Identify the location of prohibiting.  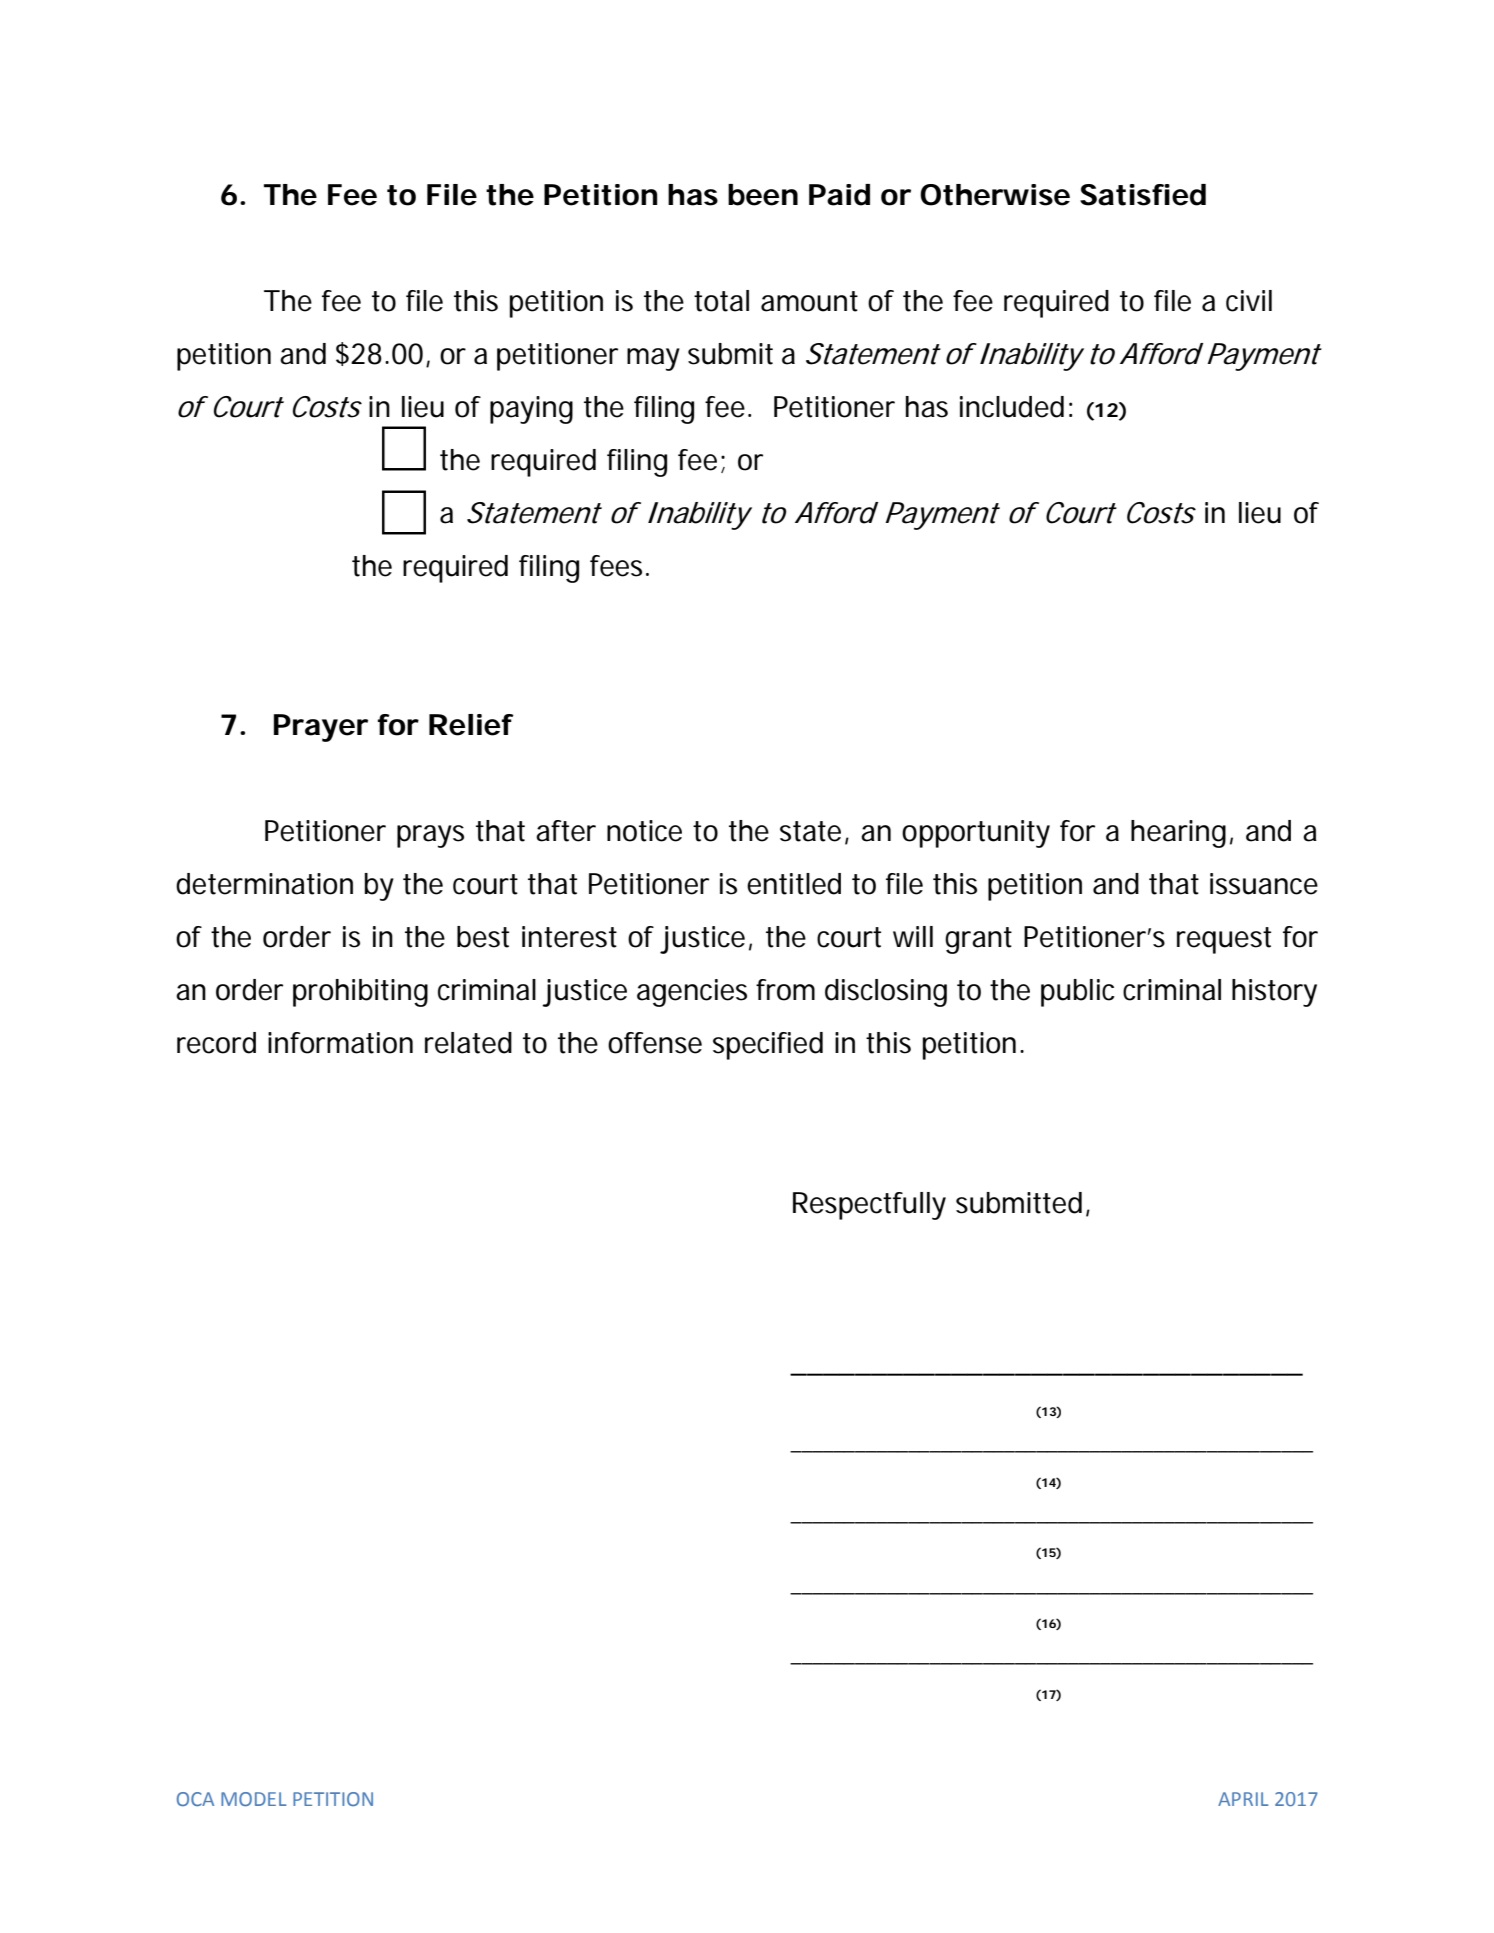
(360, 993).
